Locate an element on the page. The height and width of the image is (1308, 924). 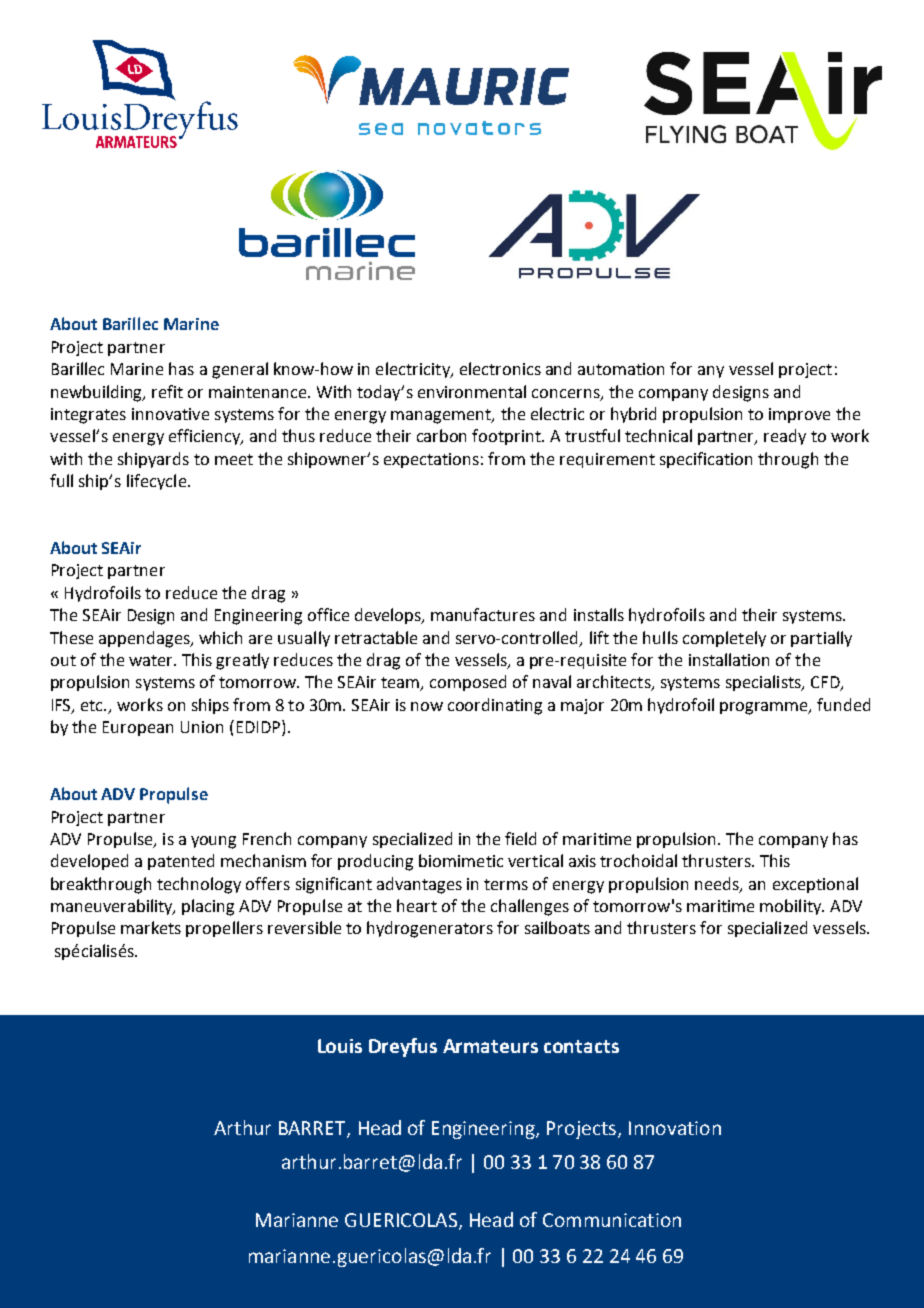
Innovation is located at coordinates (675, 1128).
